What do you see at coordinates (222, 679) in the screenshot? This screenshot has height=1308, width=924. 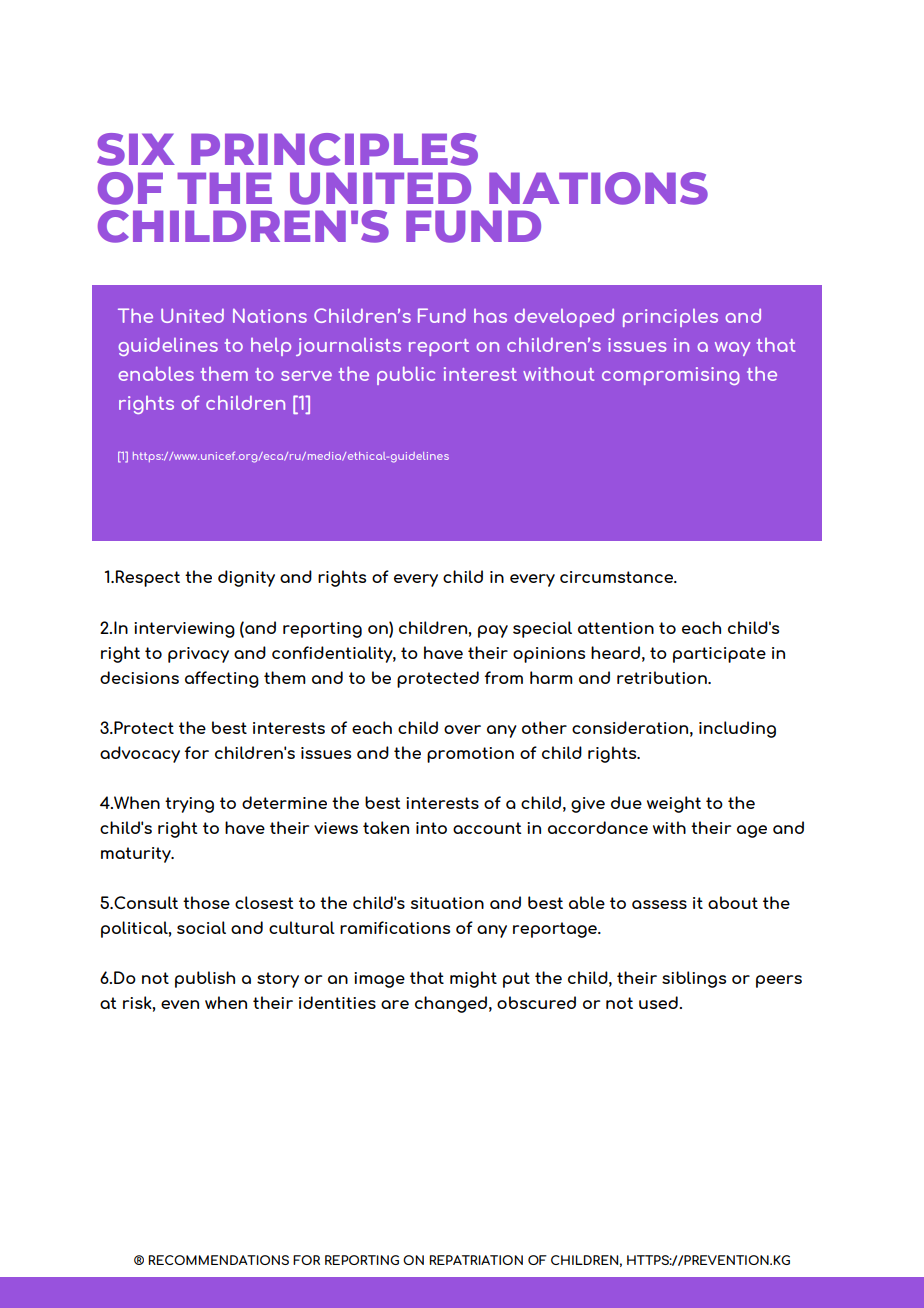 I see `affecting` at bounding box center [222, 679].
